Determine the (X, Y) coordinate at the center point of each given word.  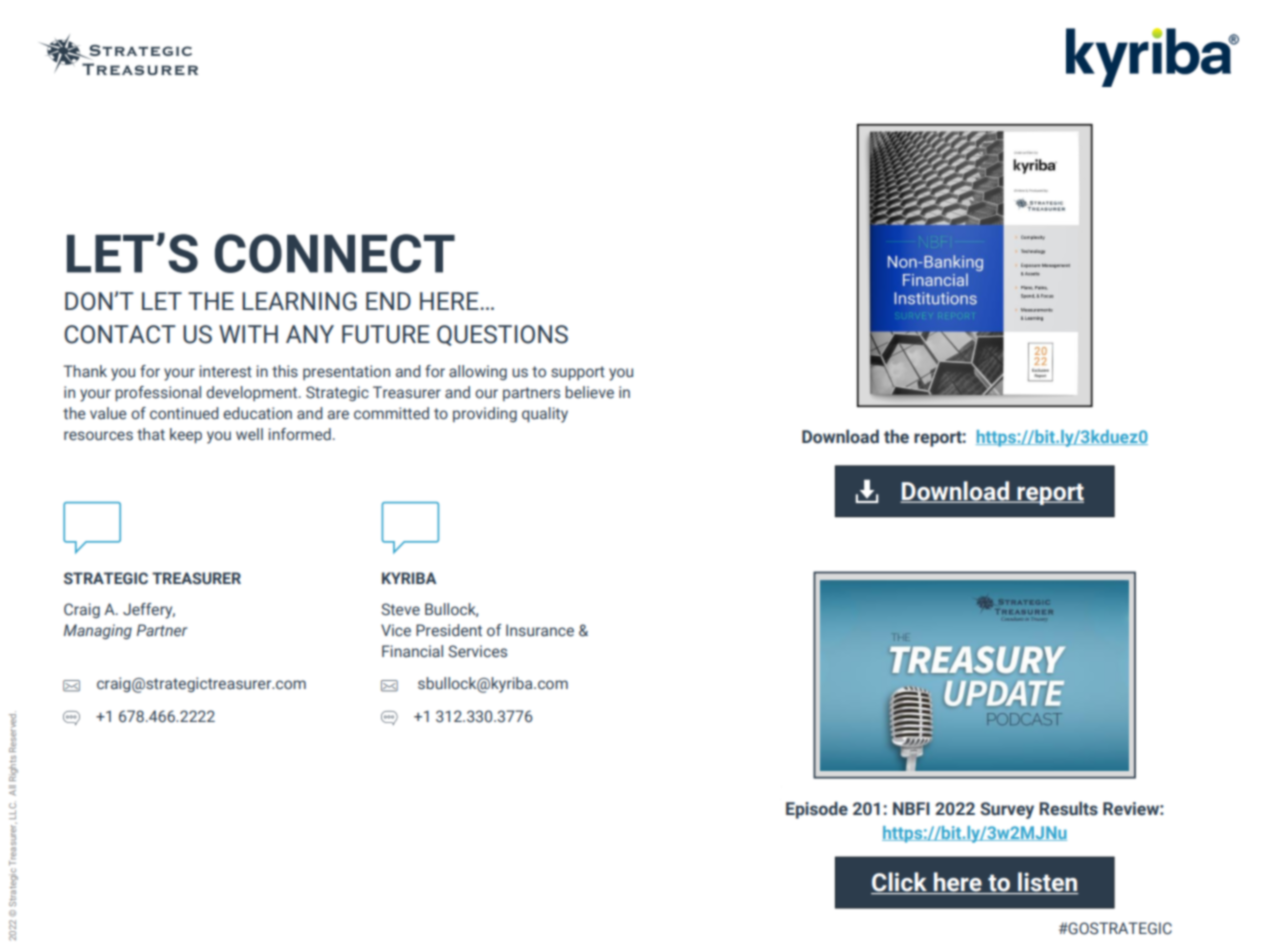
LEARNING (299, 301)
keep (186, 435)
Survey (1007, 810)
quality (545, 415)
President (449, 630)
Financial (412, 651)
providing (485, 414)
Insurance (540, 630)
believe (589, 392)
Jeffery (149, 611)
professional (158, 393)
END (388, 301)
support (578, 373)
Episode (817, 810)
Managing (98, 631)
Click (900, 883)
